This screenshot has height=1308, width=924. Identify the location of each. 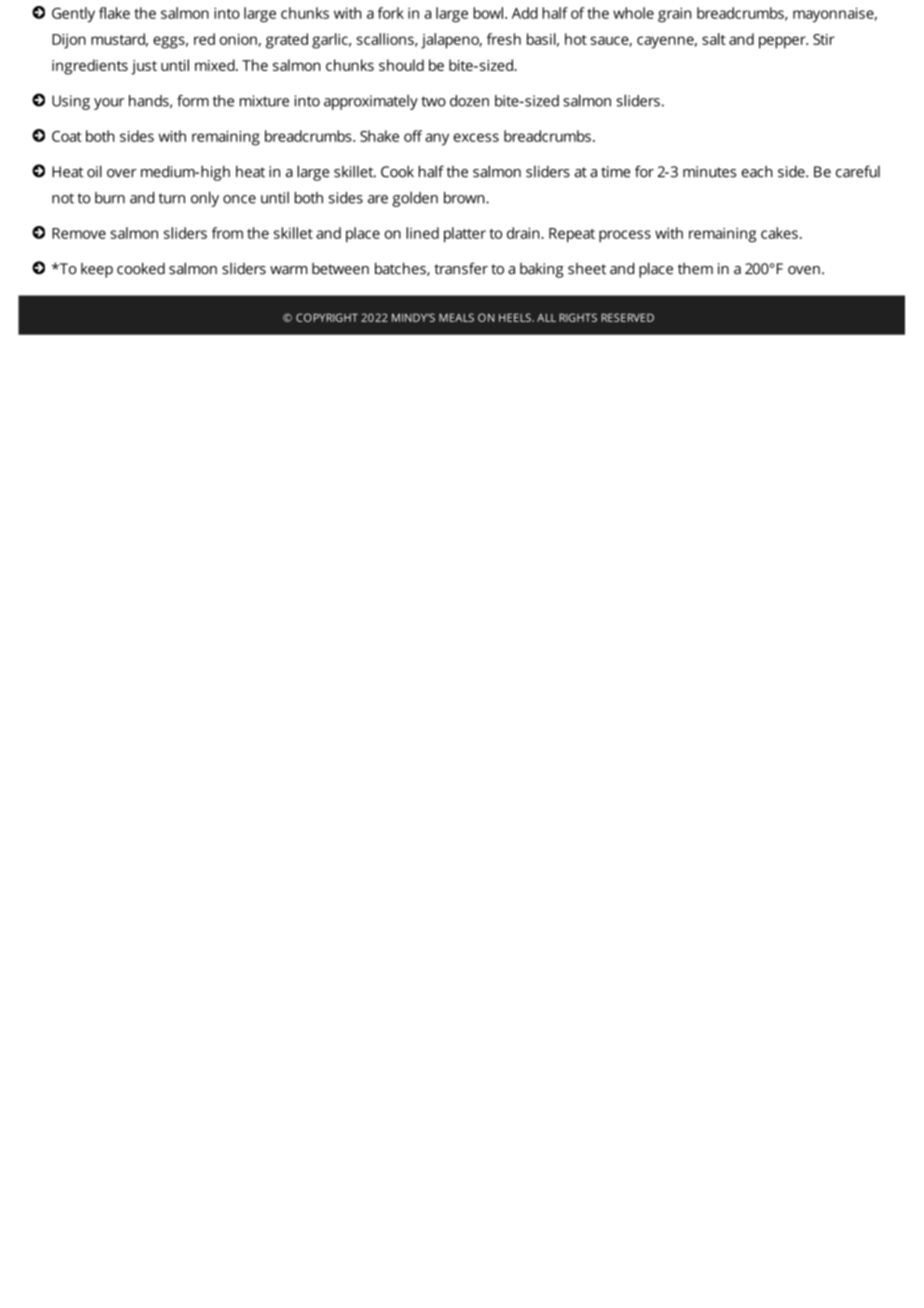
(757, 172).
